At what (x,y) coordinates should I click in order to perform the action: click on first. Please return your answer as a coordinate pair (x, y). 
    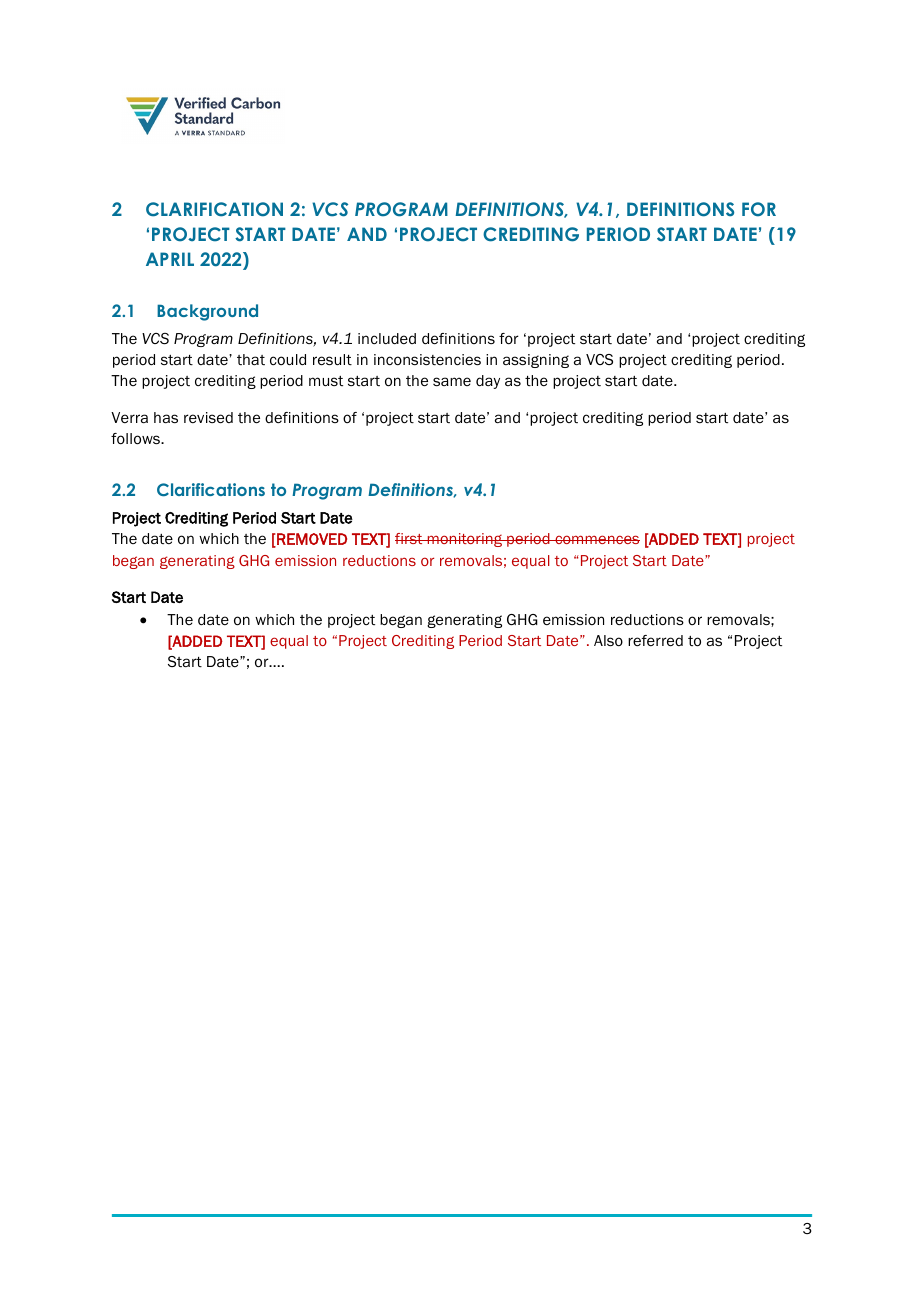
    Looking at the image, I should click on (410, 538).
